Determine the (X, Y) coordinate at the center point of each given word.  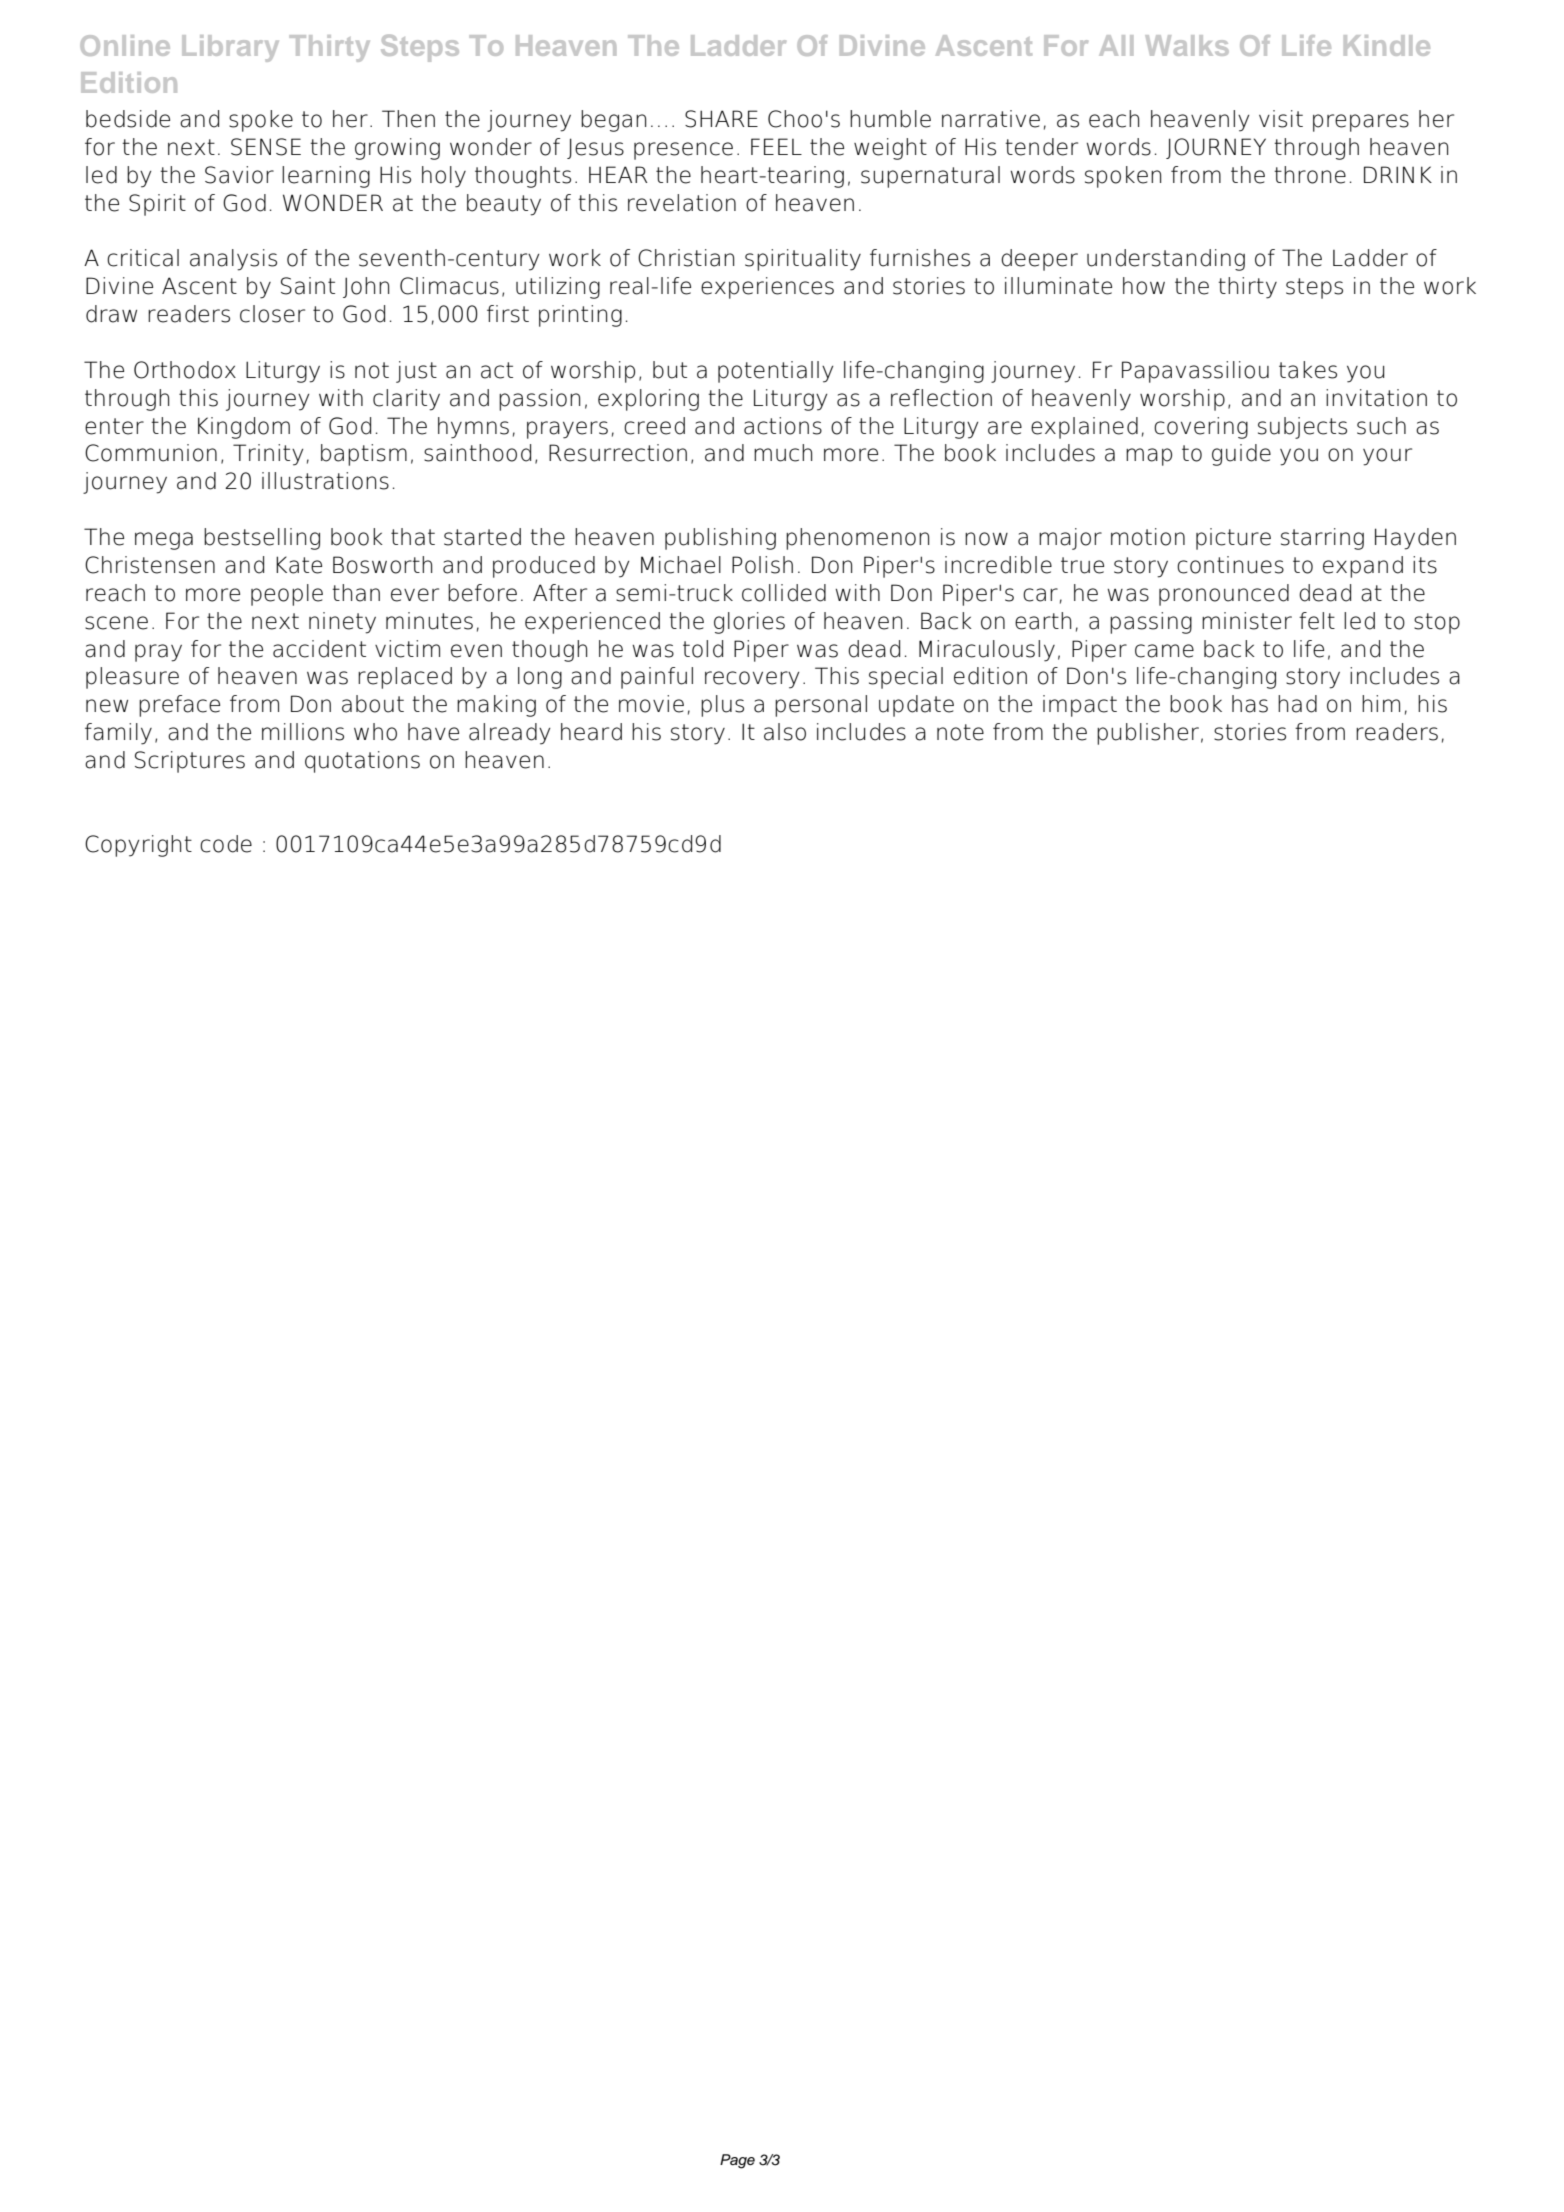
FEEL (776, 146)
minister (1247, 621)
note (960, 732)
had (1297, 704)
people (287, 595)
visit (1281, 119)
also (785, 732)
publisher (1148, 734)
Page (737, 2161)
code (226, 844)
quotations (362, 762)
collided (784, 593)
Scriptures (190, 762)
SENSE (266, 147)
